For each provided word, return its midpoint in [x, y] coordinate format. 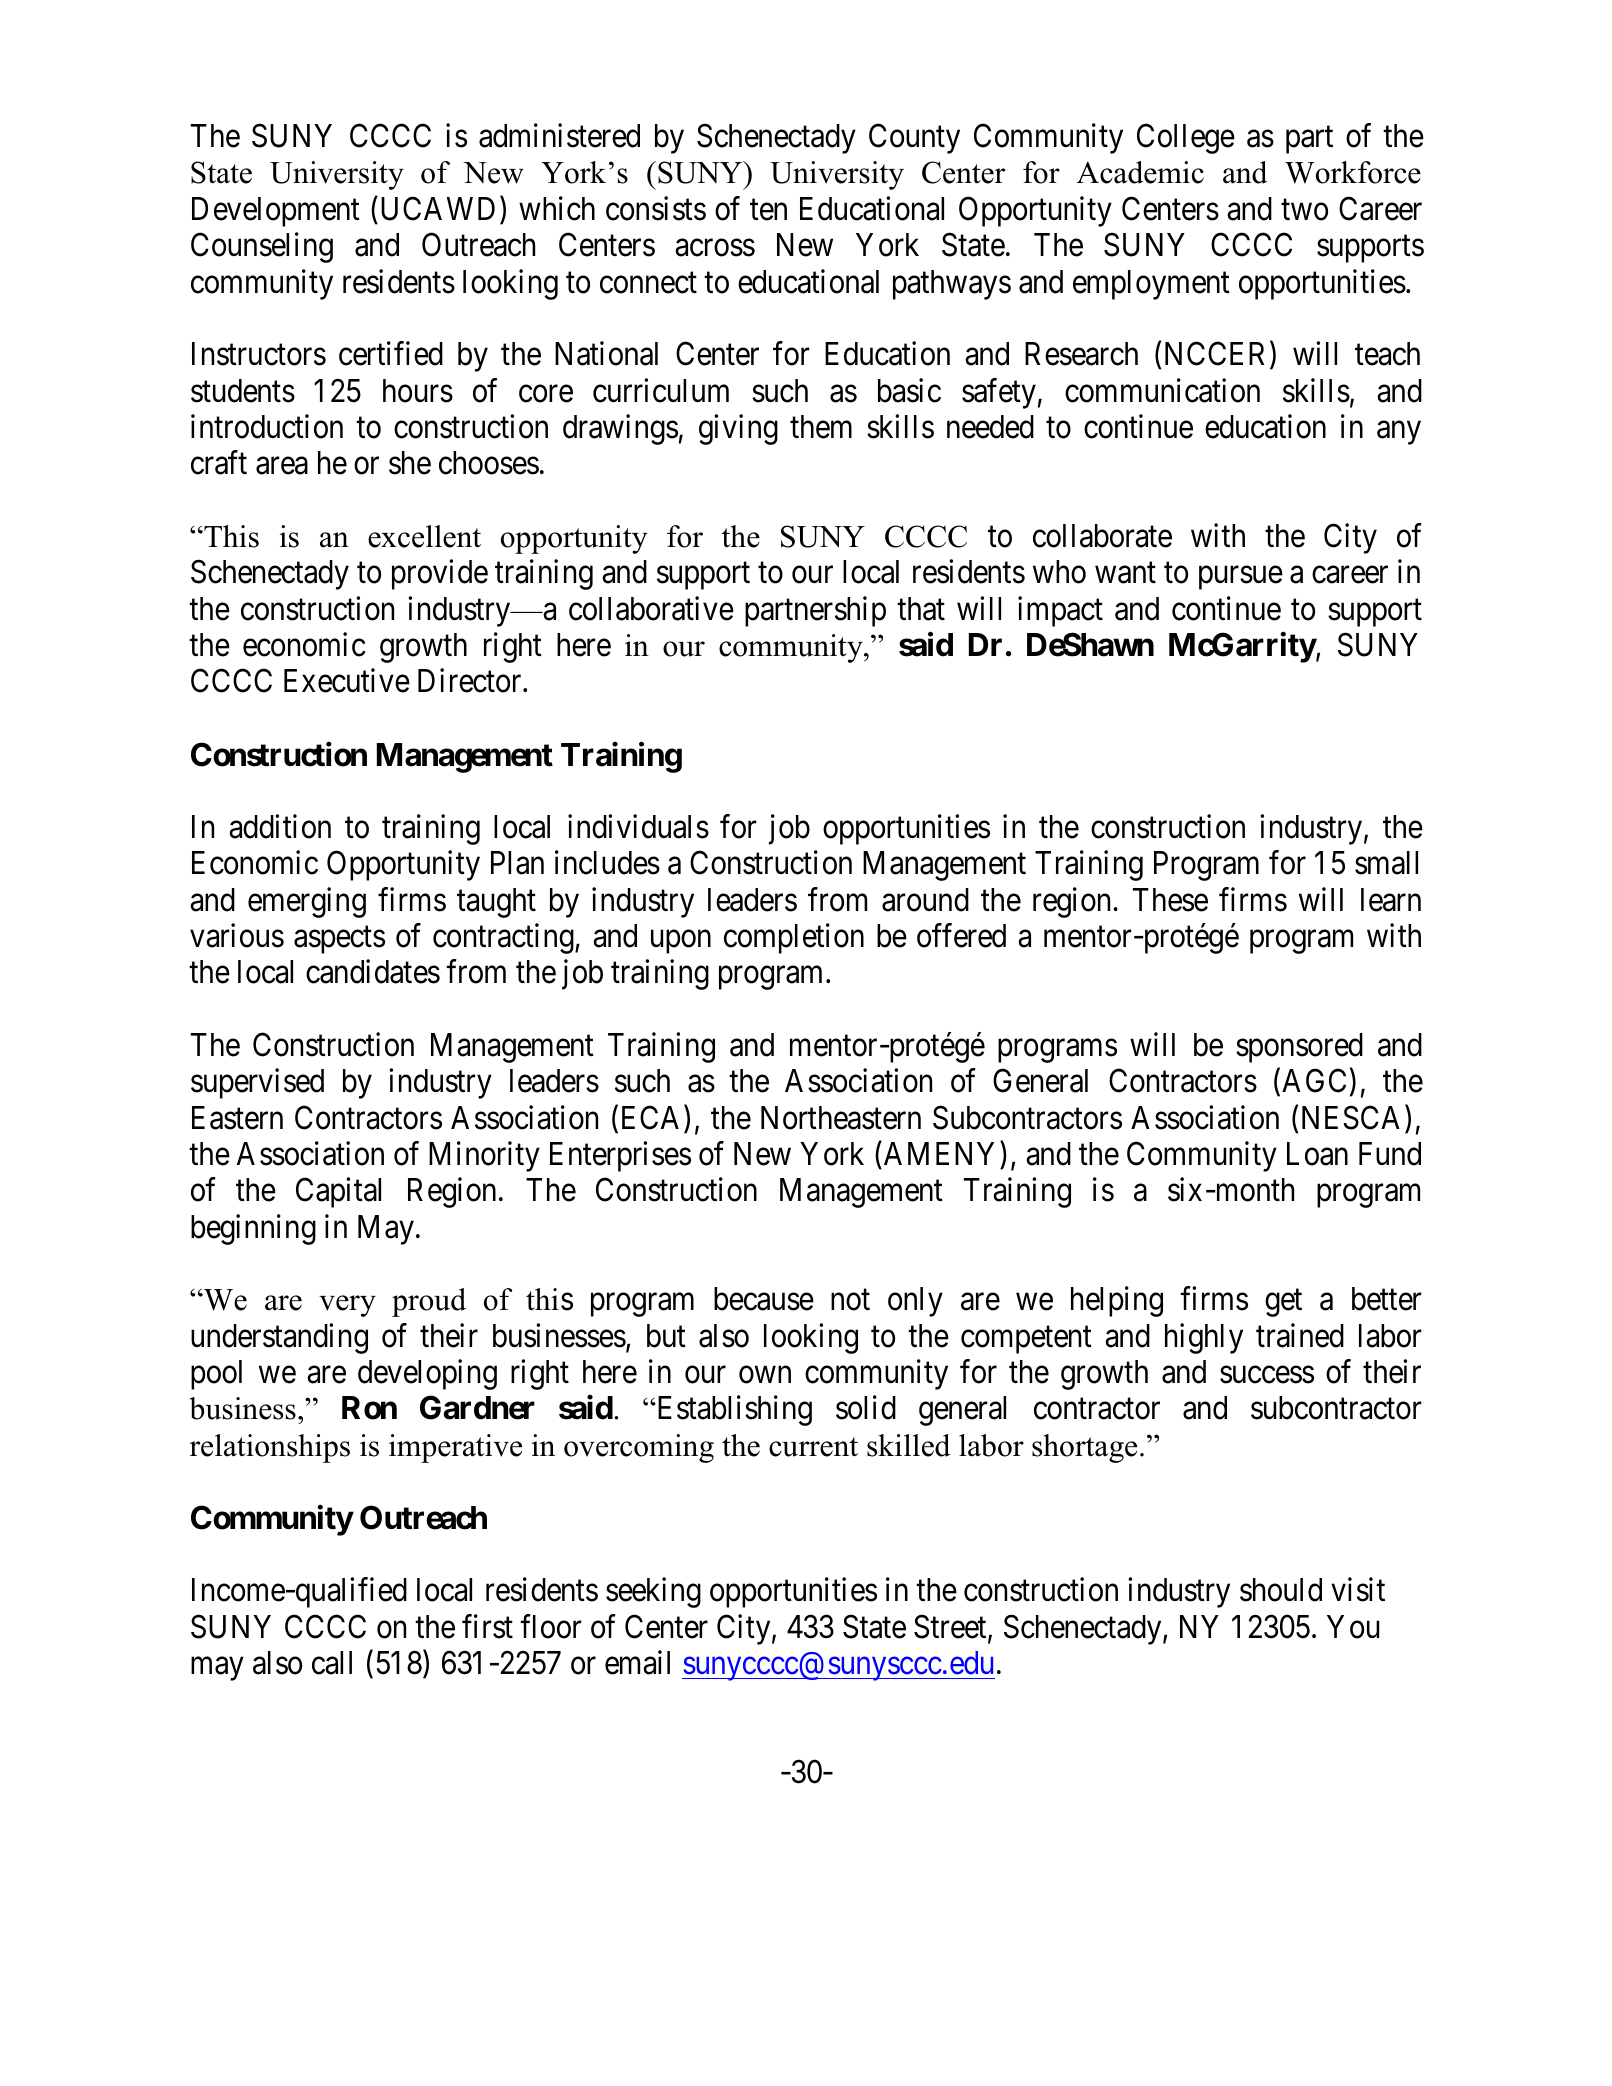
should [1281, 1590]
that [921, 609]
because [764, 1299]
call [332, 1663]
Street [951, 1627]
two [1304, 210]
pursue [1241, 578]
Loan [1317, 1154]
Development [276, 212]
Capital [338, 1193]
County [914, 139]
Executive [347, 681]
